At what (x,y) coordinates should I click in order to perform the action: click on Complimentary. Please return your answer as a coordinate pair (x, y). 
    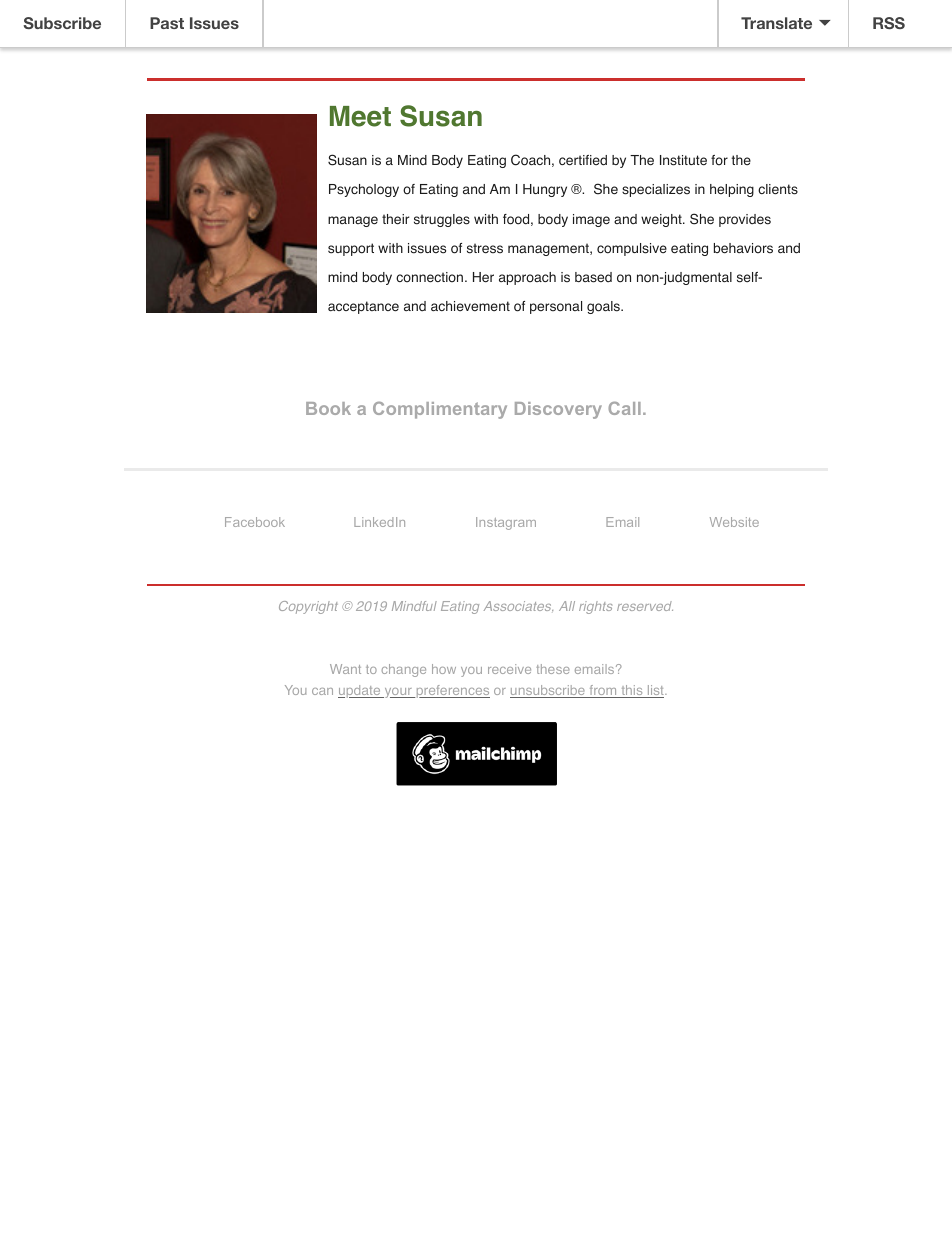
    Looking at the image, I should click on (440, 410).
